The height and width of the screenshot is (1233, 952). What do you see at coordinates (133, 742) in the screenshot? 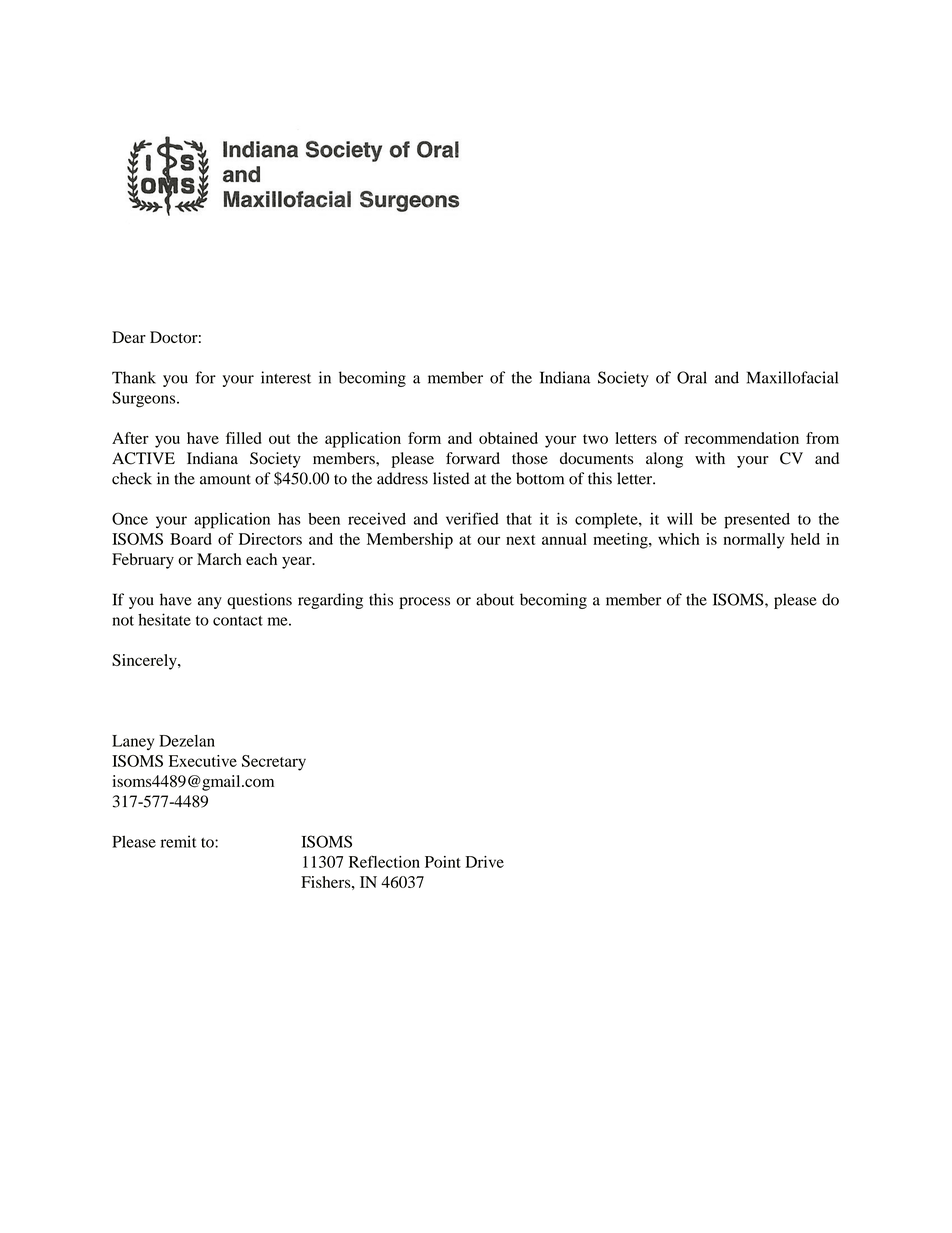
I see `Laney` at bounding box center [133, 742].
